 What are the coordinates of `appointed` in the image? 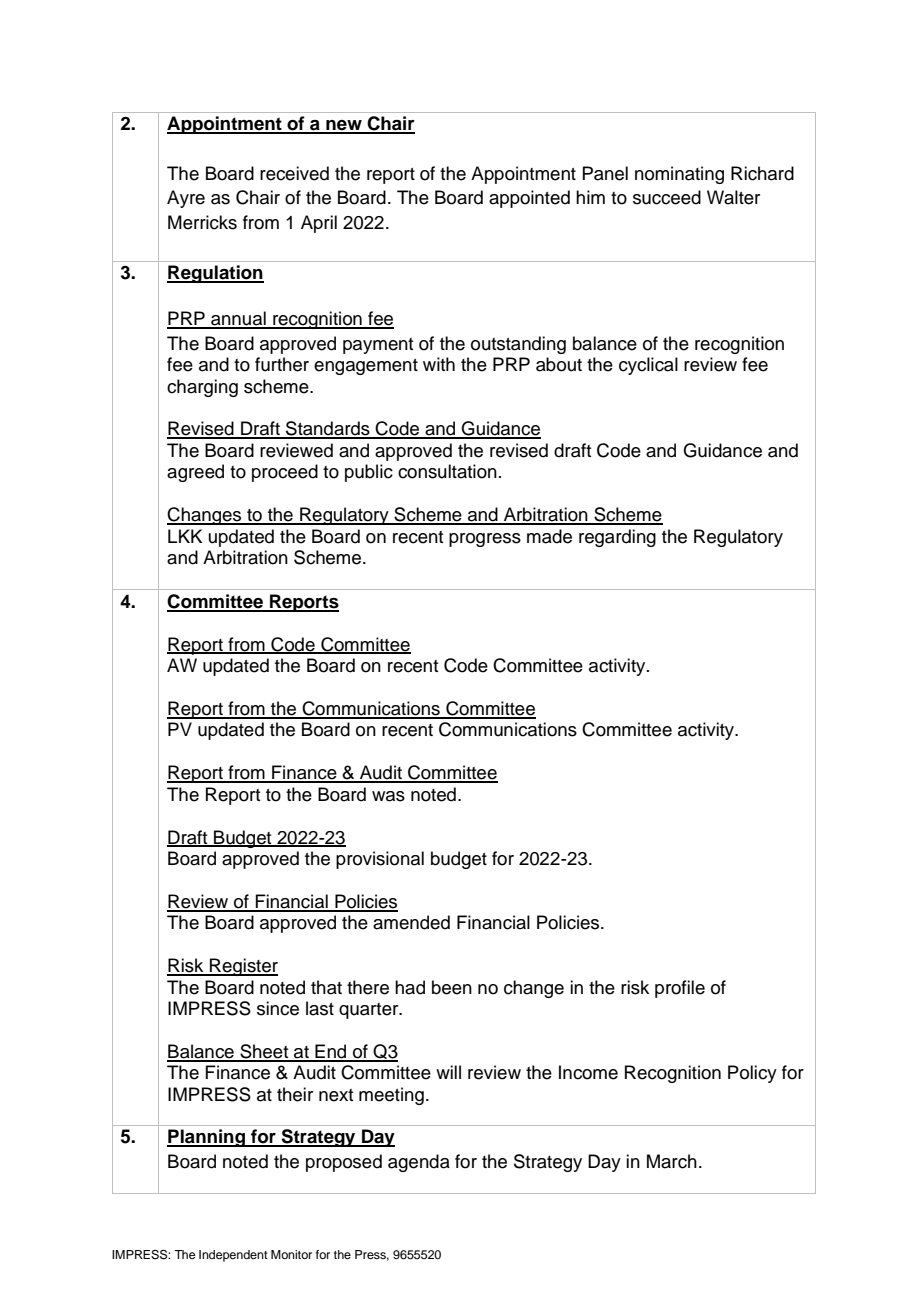 It's located at (529, 199).
